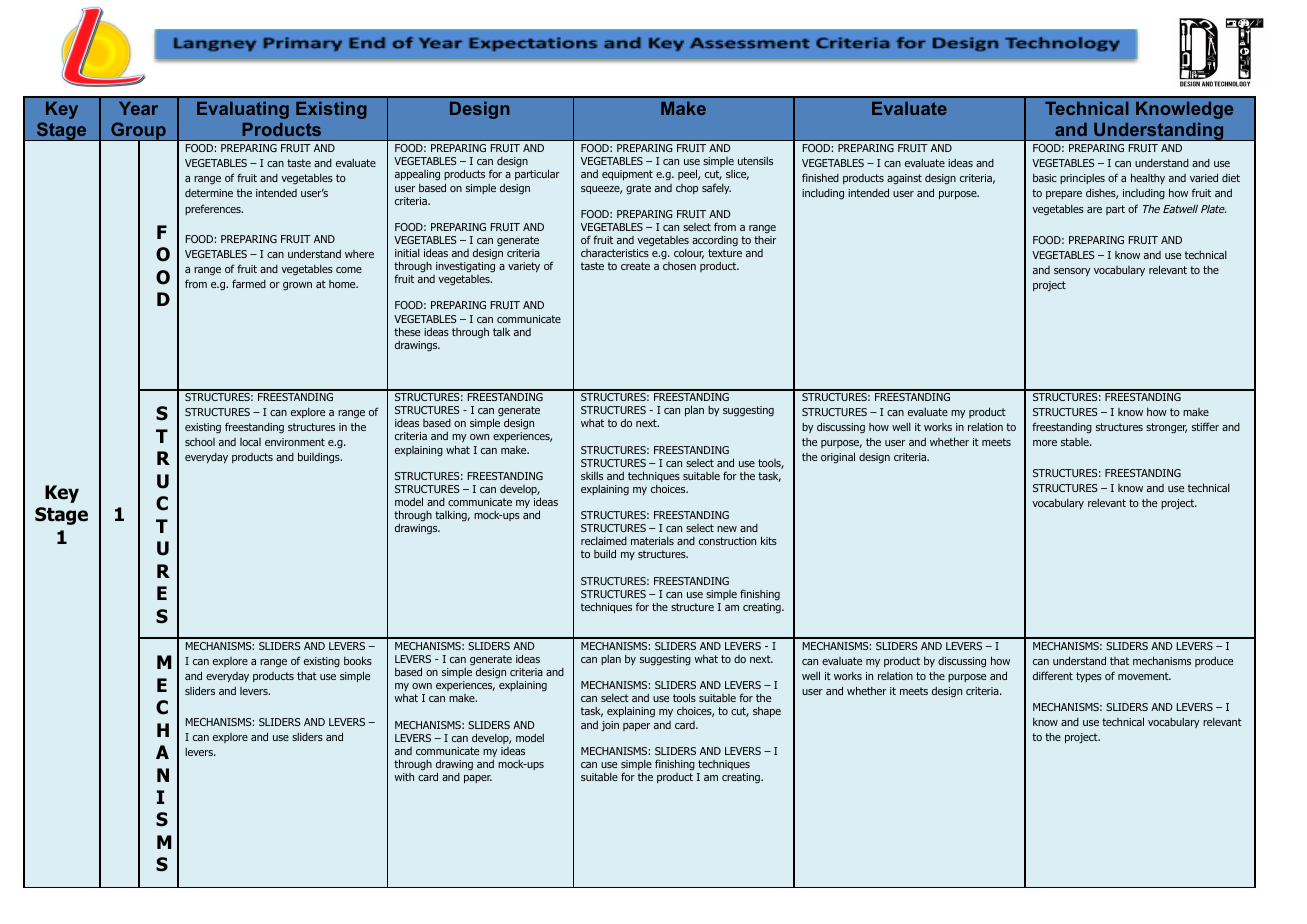  I want to click on local, so click(250, 442).
